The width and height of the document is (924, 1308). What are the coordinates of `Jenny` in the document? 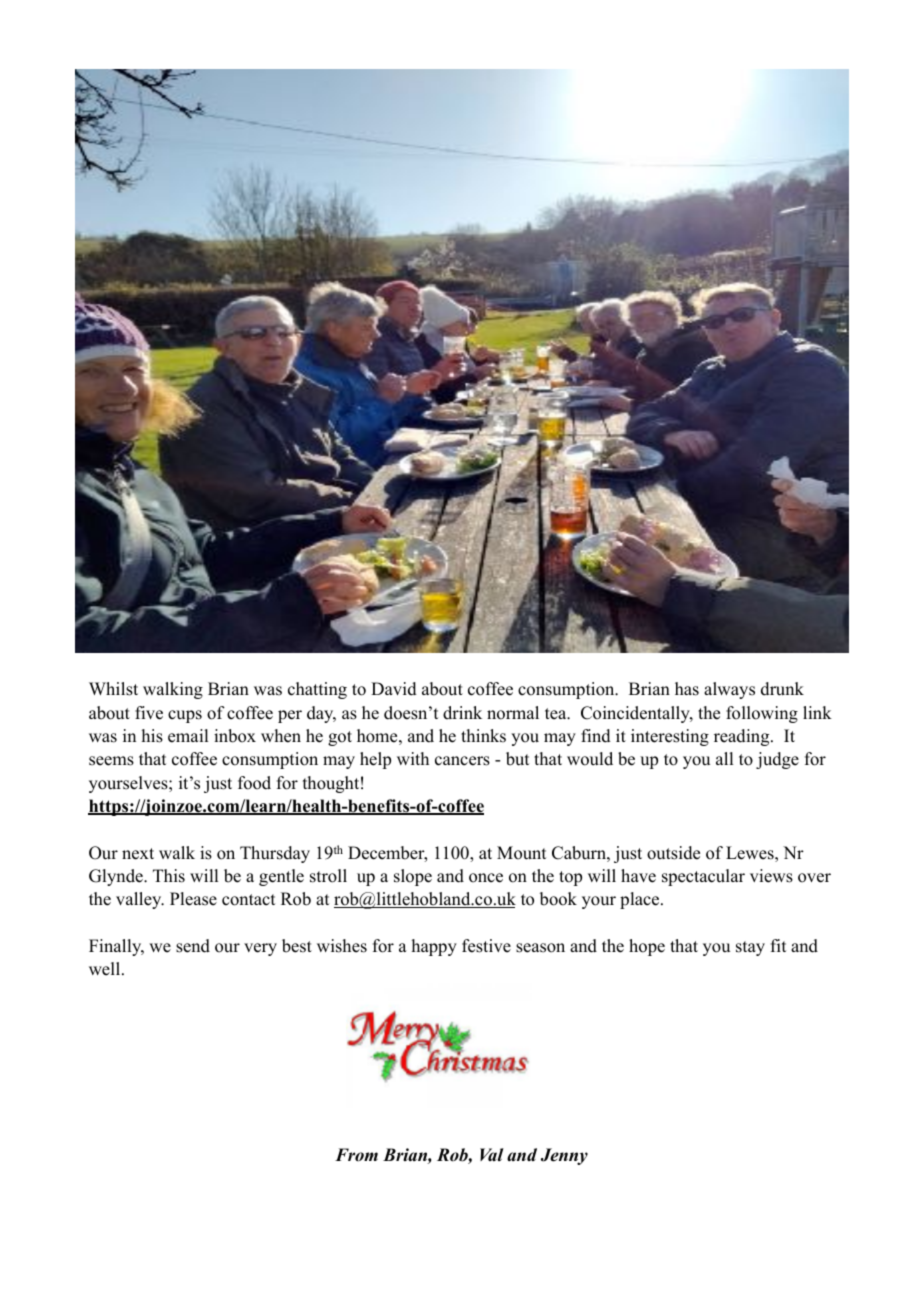 It's located at (564, 1156).
